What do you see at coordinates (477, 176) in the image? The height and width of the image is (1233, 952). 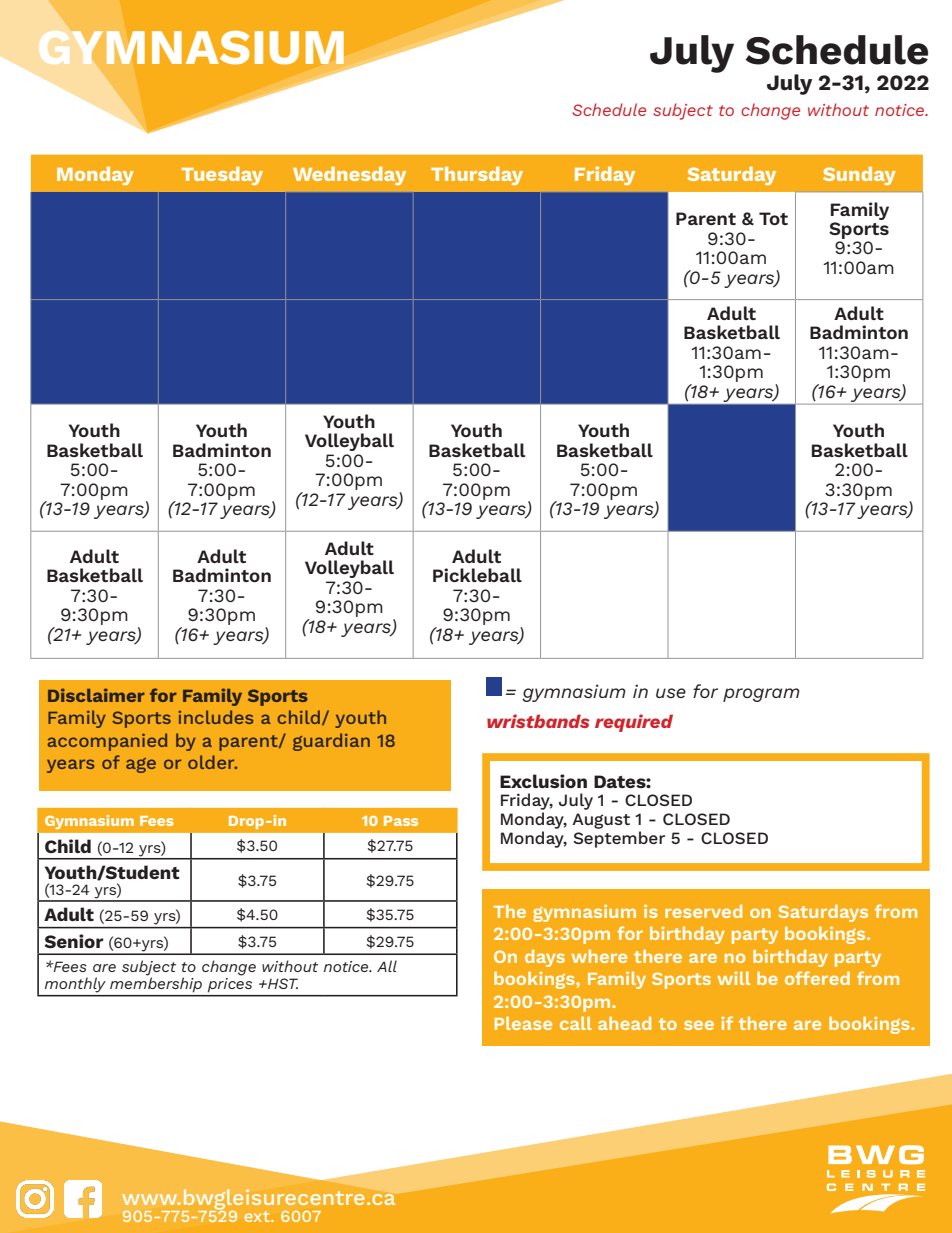 I see `Thursday` at bounding box center [477, 176].
